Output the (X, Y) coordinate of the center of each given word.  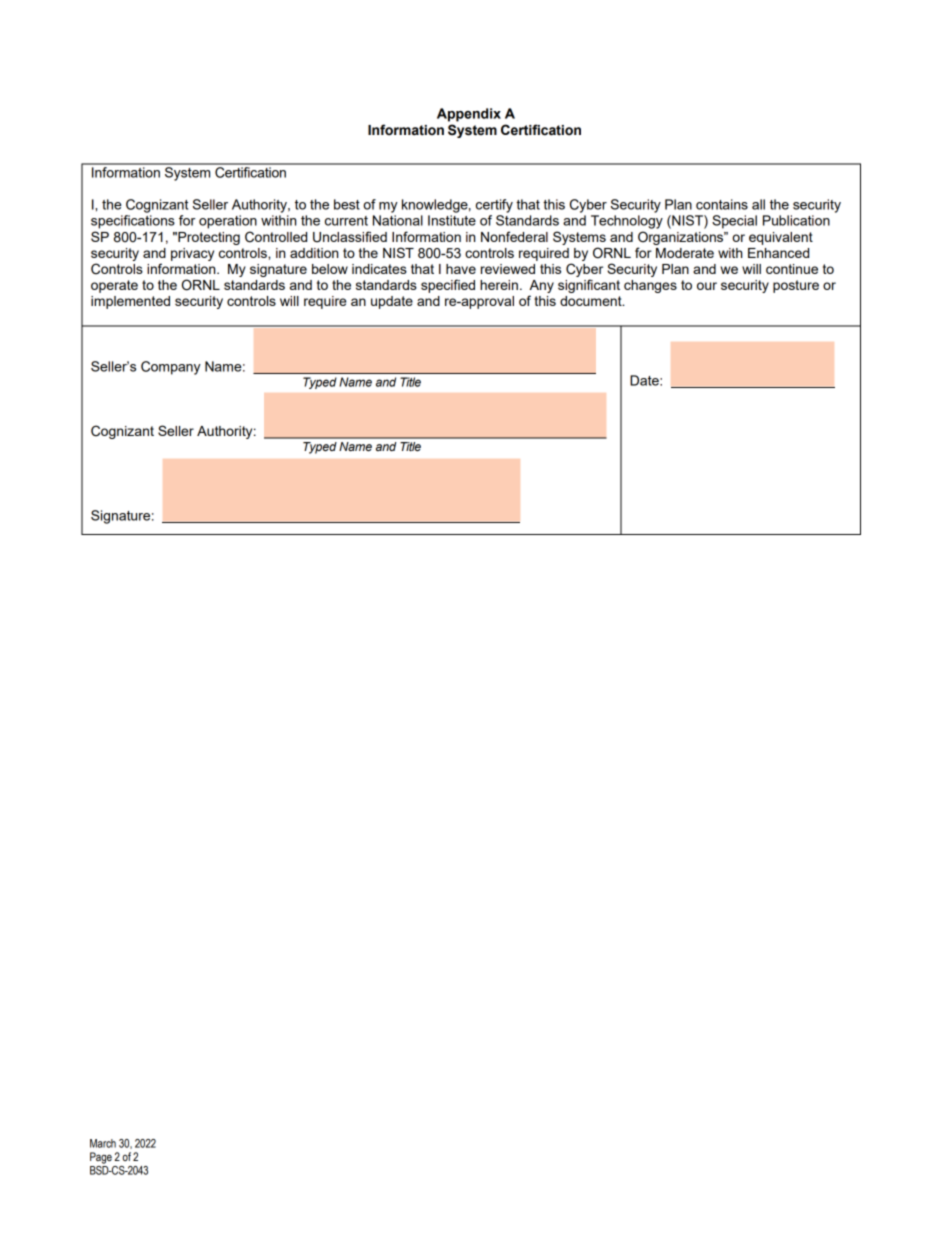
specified (448, 286)
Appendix (469, 115)
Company (171, 368)
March (103, 1143)
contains (722, 204)
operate (114, 286)
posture (796, 286)
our (707, 286)
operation (228, 222)
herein (499, 285)
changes (650, 286)
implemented (130, 302)
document (592, 301)
